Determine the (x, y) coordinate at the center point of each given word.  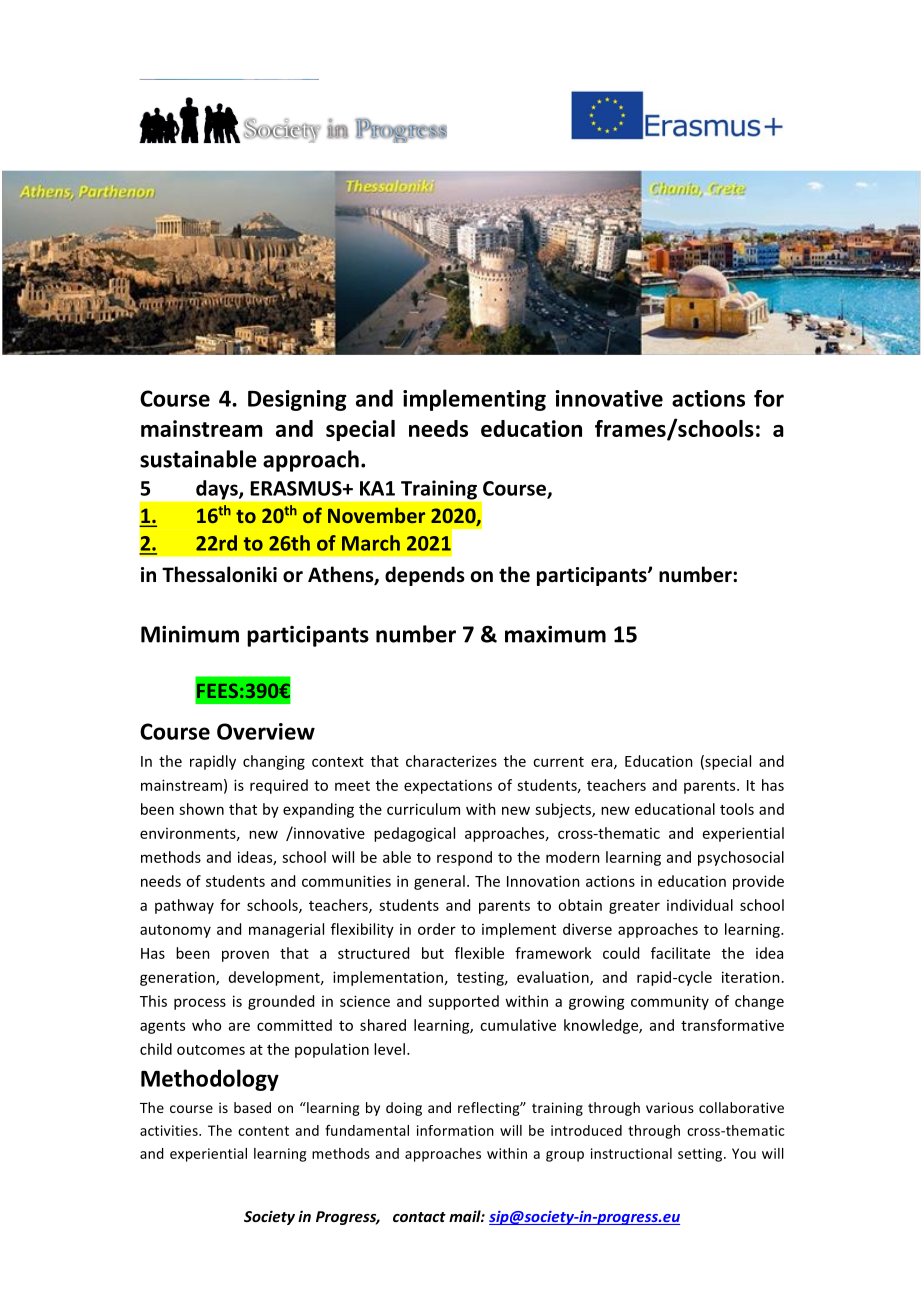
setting (701, 1155)
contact (419, 1217)
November (376, 515)
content (263, 1131)
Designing (297, 400)
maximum (555, 634)
